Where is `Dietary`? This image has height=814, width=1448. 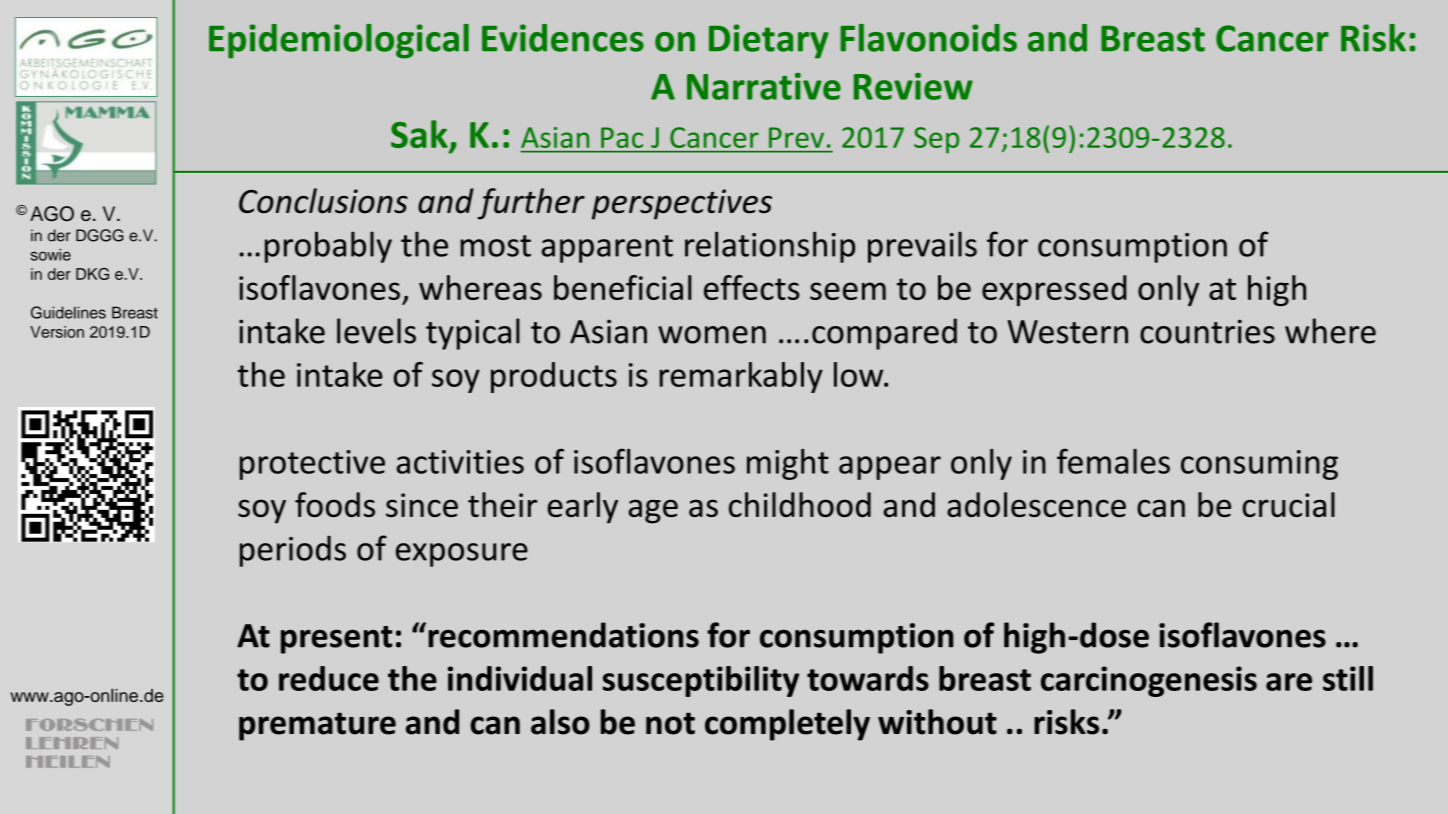
Dietary is located at coordinates (769, 41).
